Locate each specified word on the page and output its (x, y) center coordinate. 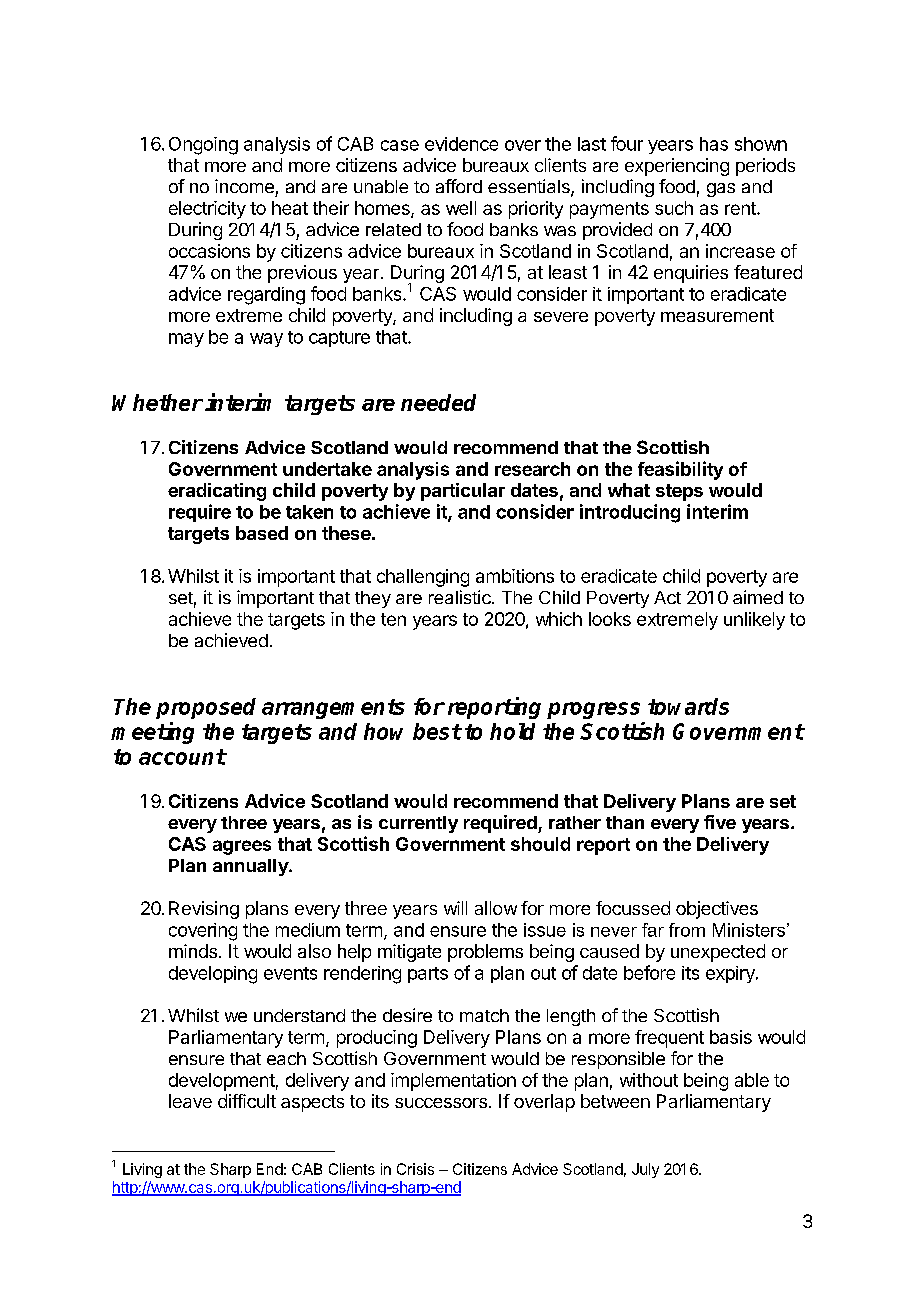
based (262, 533)
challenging (423, 578)
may (186, 340)
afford (459, 186)
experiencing (677, 167)
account (182, 757)
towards (688, 706)
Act (667, 597)
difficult (247, 1101)
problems (485, 953)
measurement (717, 315)
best (437, 731)
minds (193, 951)
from (687, 930)
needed (438, 402)
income (244, 186)
